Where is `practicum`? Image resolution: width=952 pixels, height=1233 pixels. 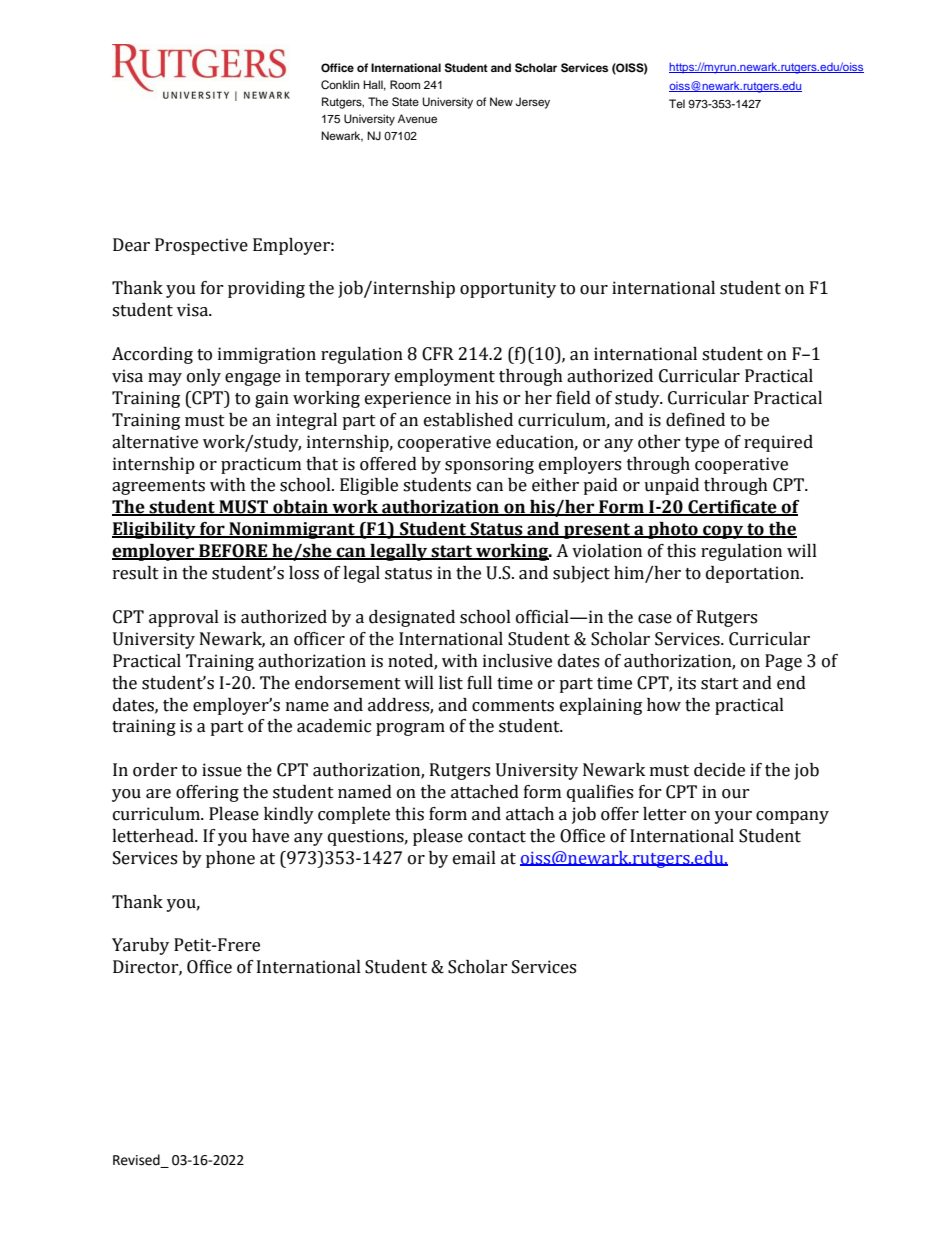 practicum is located at coordinates (261, 465).
